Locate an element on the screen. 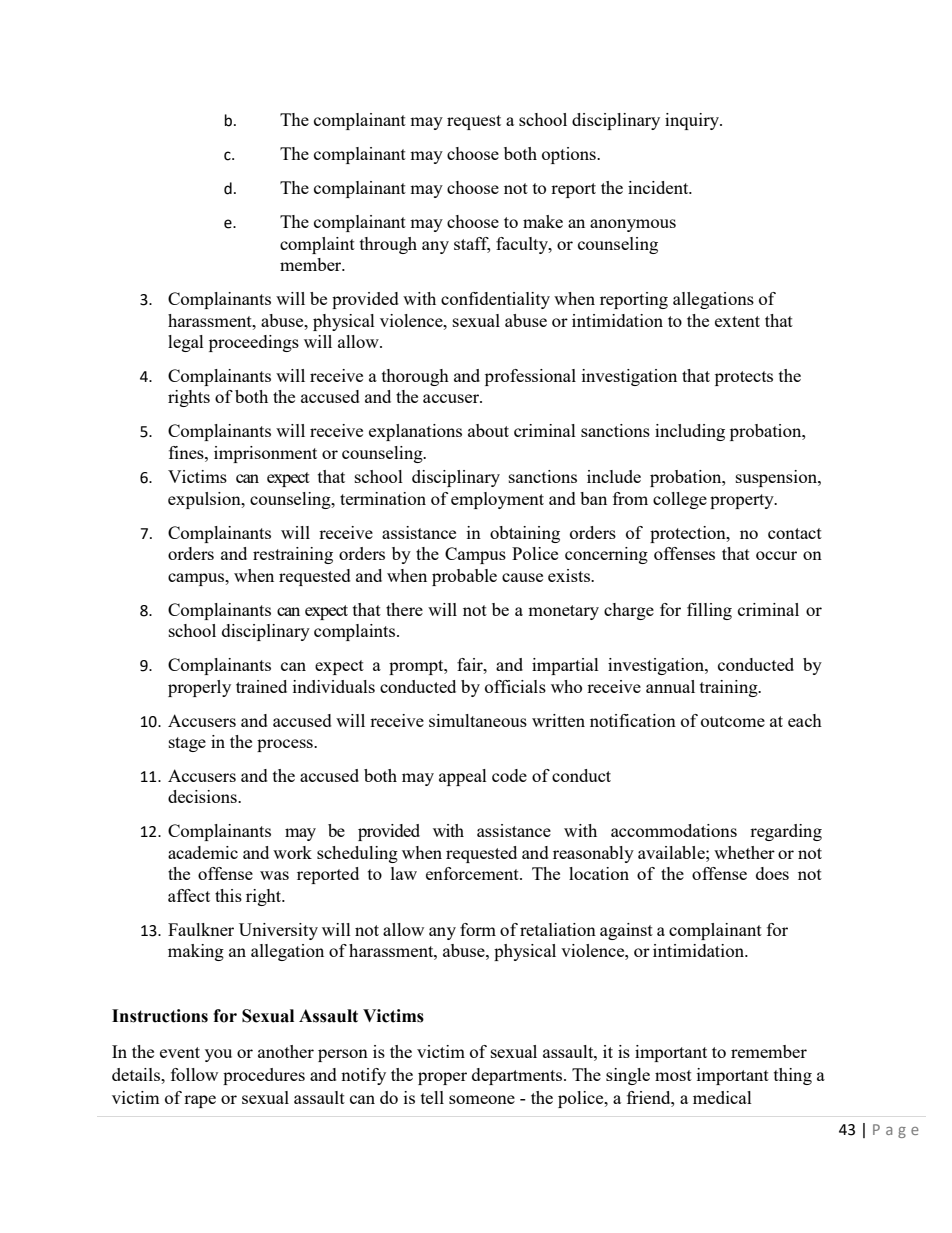 The image size is (952, 1233). process is located at coordinates (286, 745).
